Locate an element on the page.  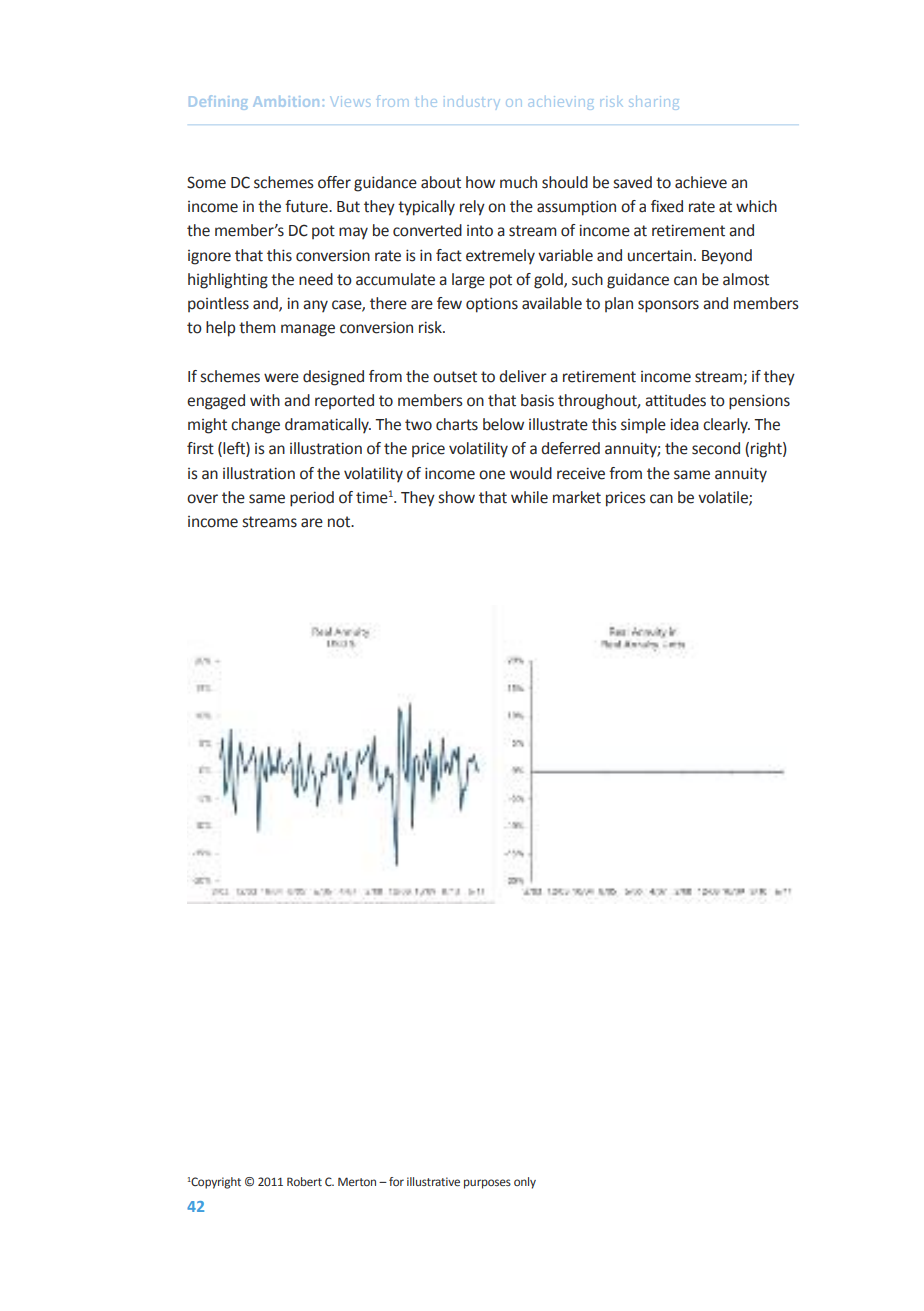
sharing is located at coordinates (653, 103).
